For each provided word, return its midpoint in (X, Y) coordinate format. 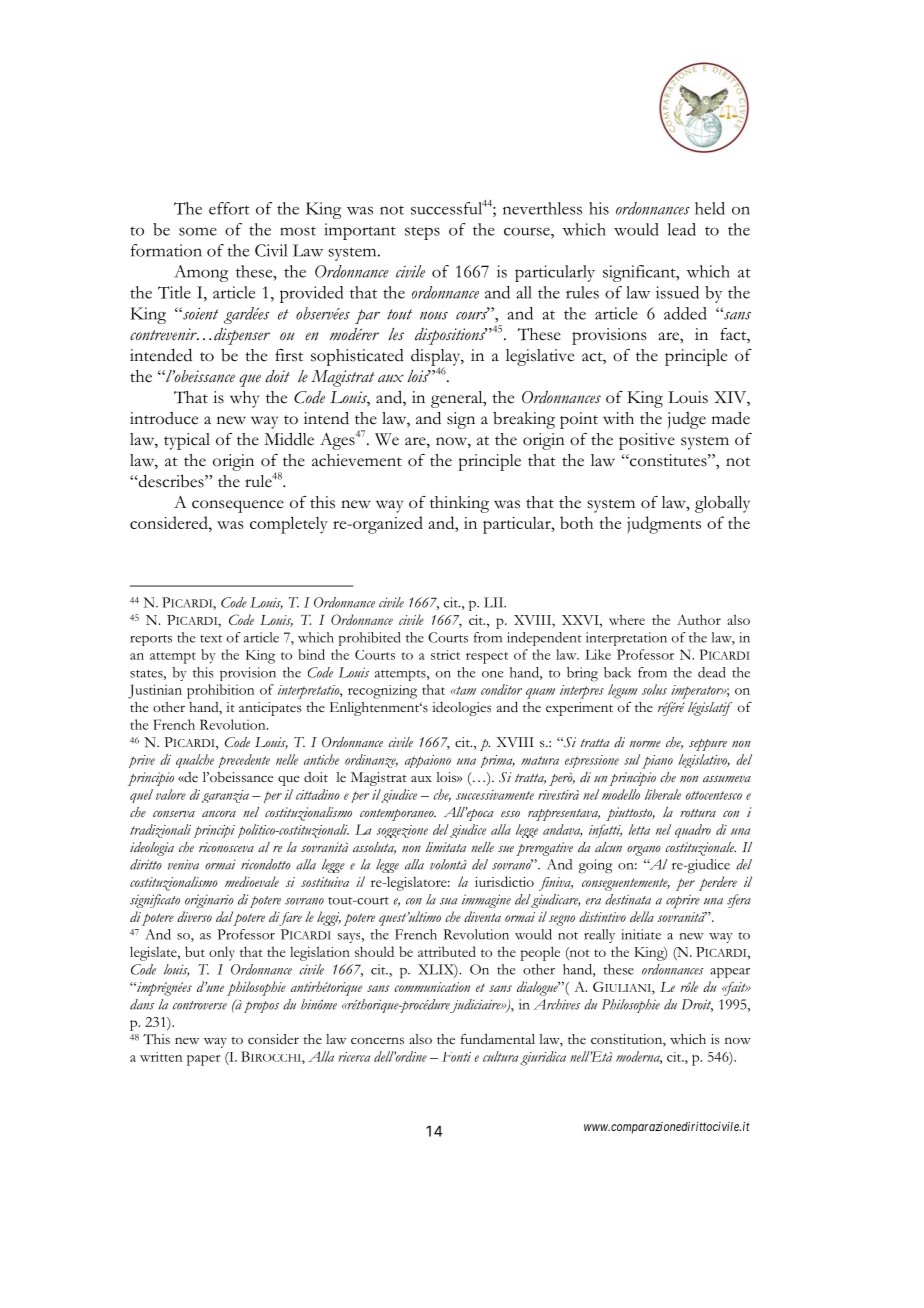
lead (682, 229)
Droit (697, 1005)
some (198, 231)
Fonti (456, 1057)
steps (422, 233)
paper (203, 1060)
